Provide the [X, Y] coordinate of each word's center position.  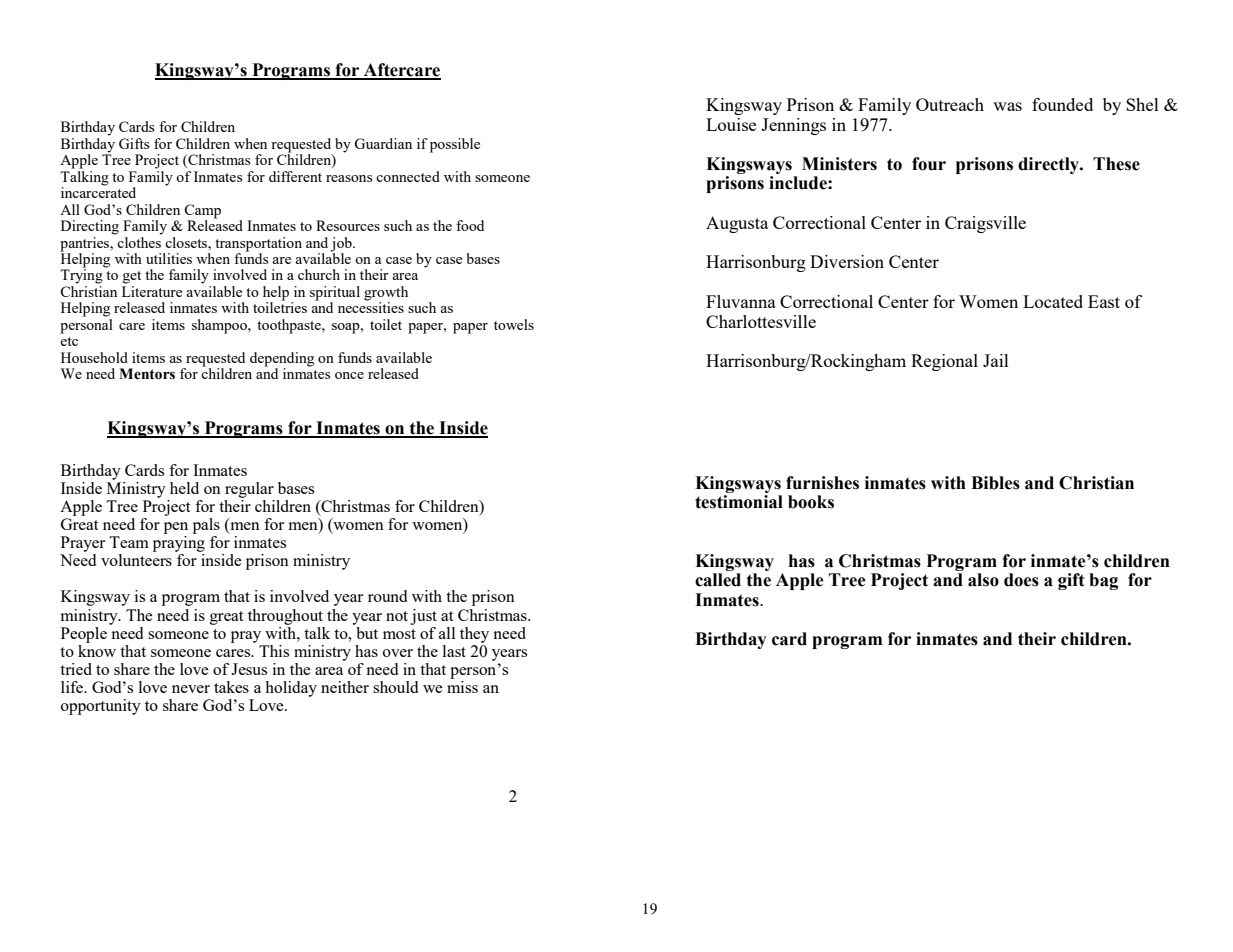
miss [462, 685]
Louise [731, 124]
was [1007, 106]
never [191, 689]
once [349, 375]
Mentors [147, 374]
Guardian [383, 143]
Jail [996, 360]
